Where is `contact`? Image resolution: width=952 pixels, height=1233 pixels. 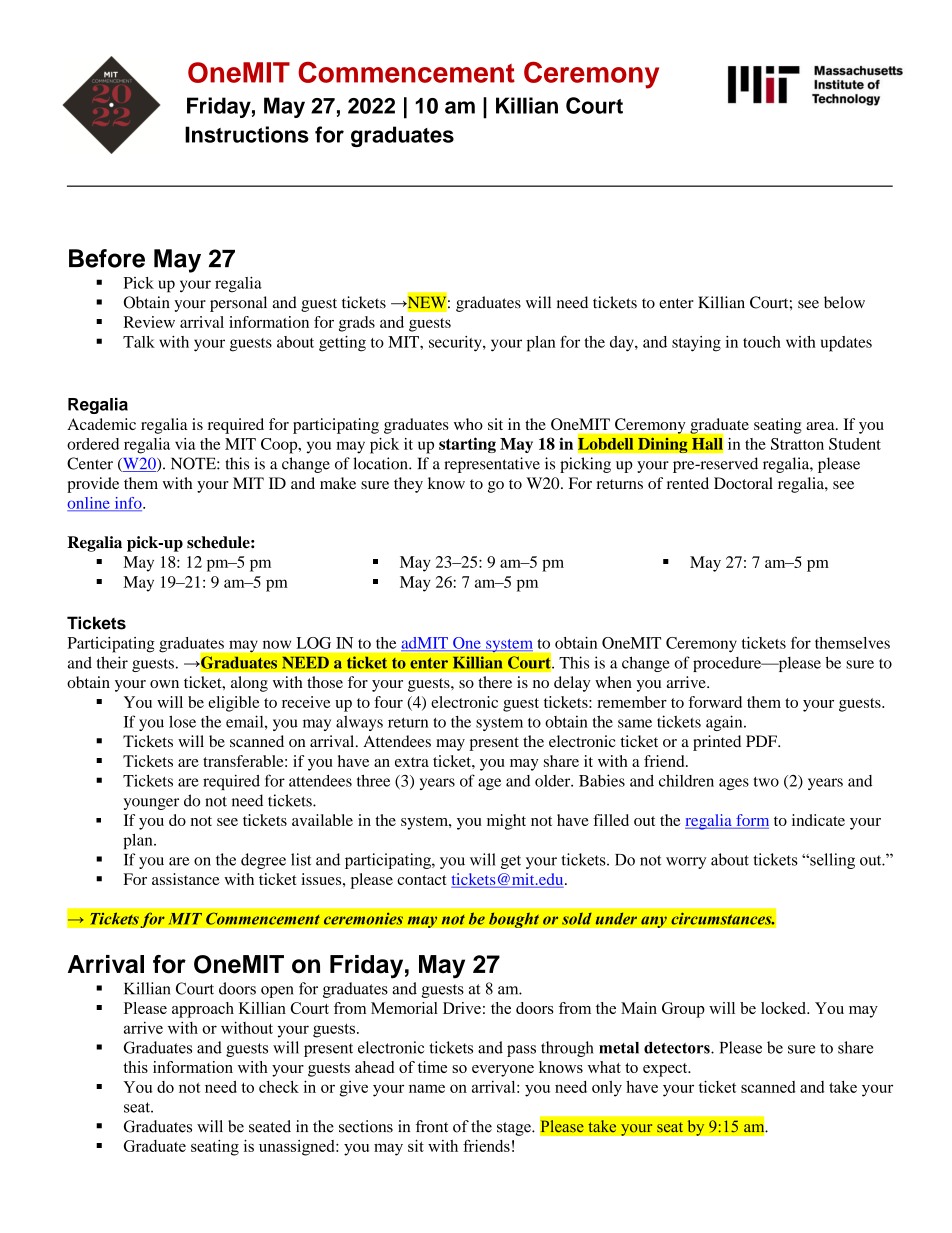
contact is located at coordinates (421, 880).
